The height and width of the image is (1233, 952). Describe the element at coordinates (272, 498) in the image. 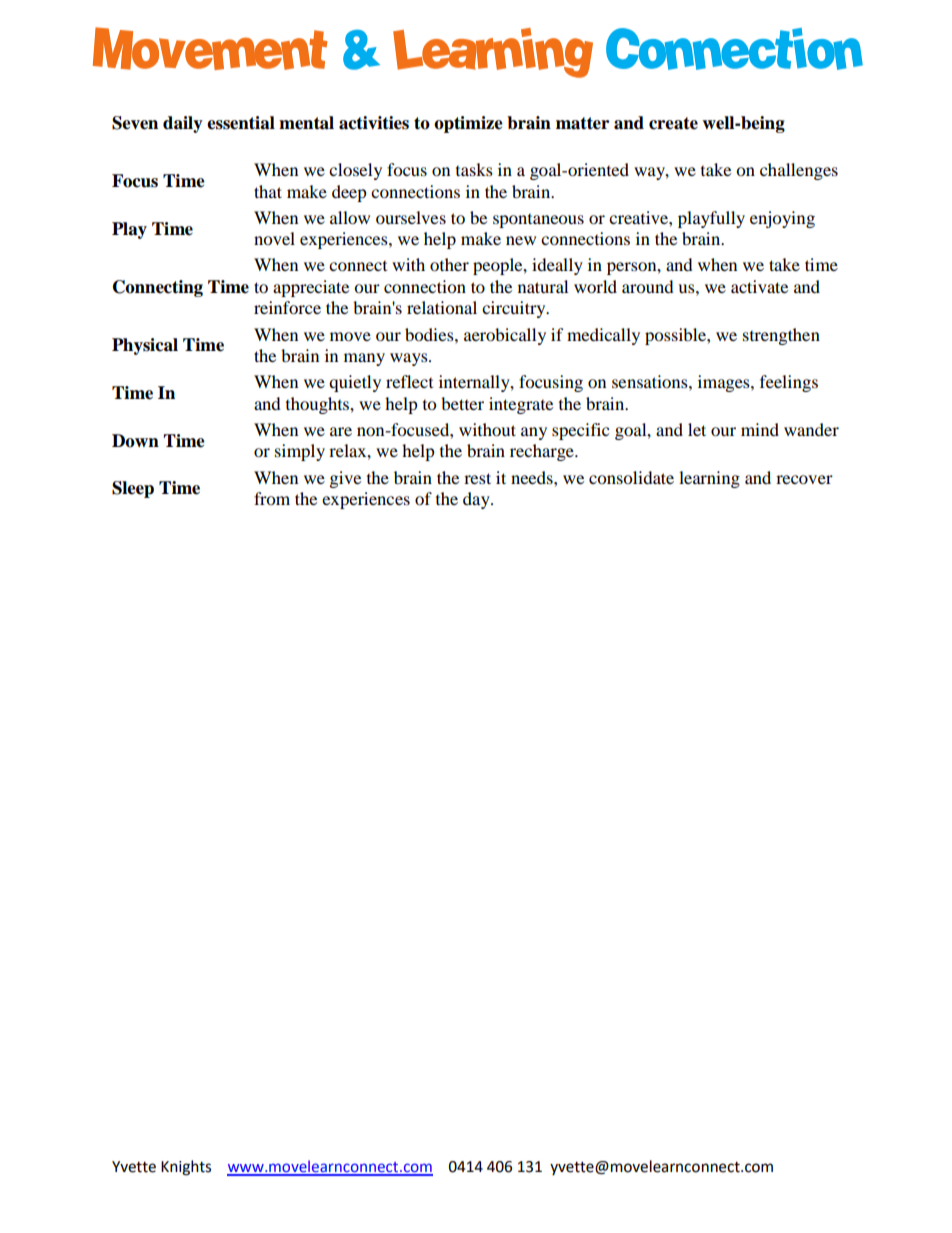

I see `from` at that location.
